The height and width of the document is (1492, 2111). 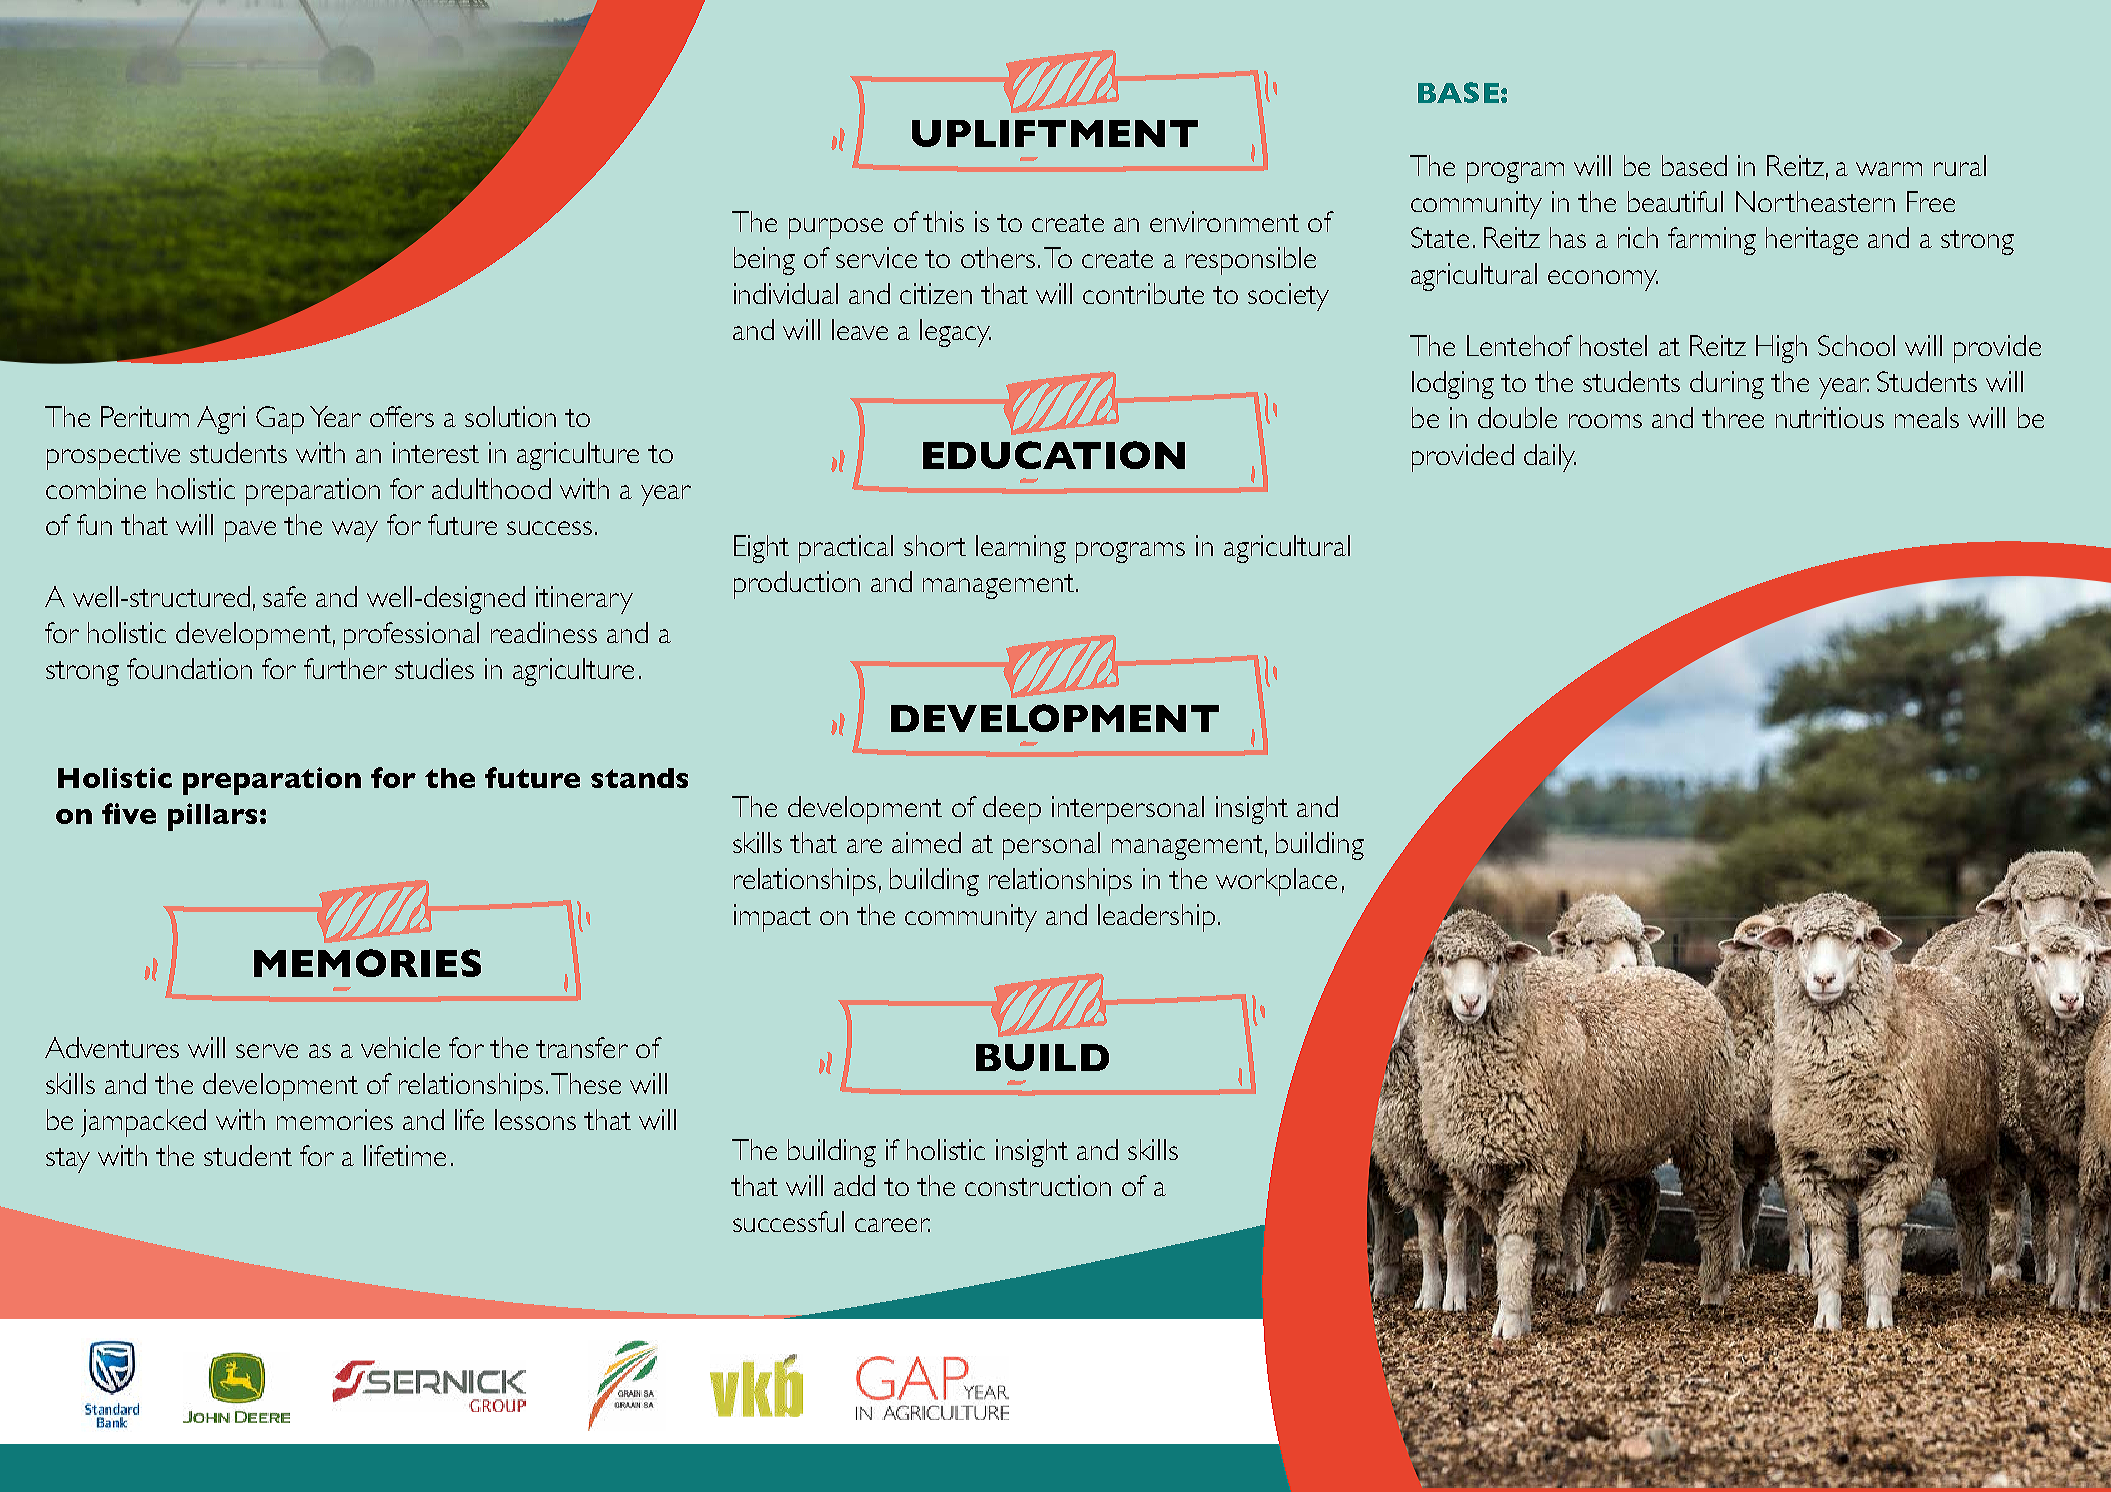 I want to click on pillars, so click(x=212, y=817).
